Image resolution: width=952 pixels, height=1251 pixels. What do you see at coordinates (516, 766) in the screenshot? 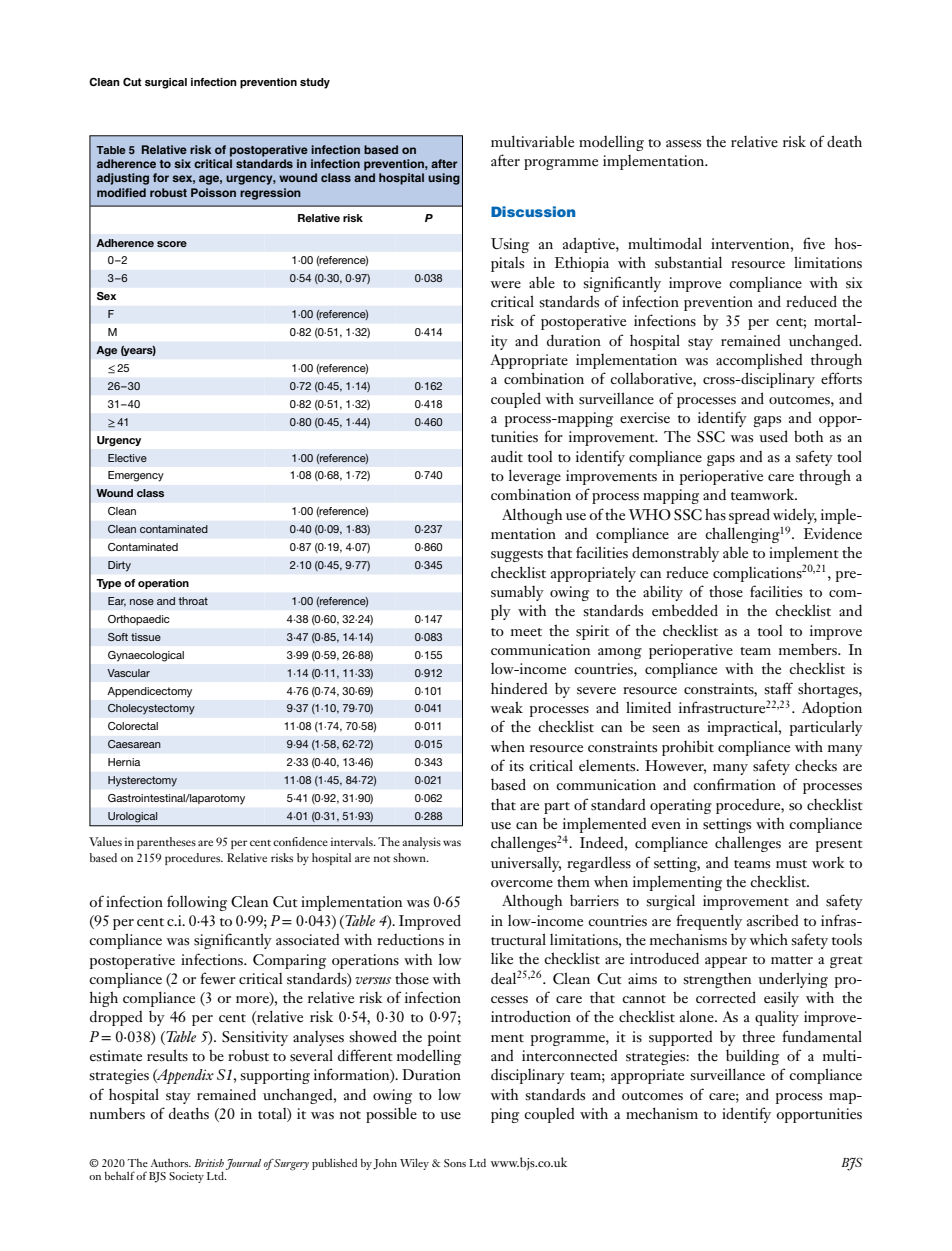
I see `its` at bounding box center [516, 766].
